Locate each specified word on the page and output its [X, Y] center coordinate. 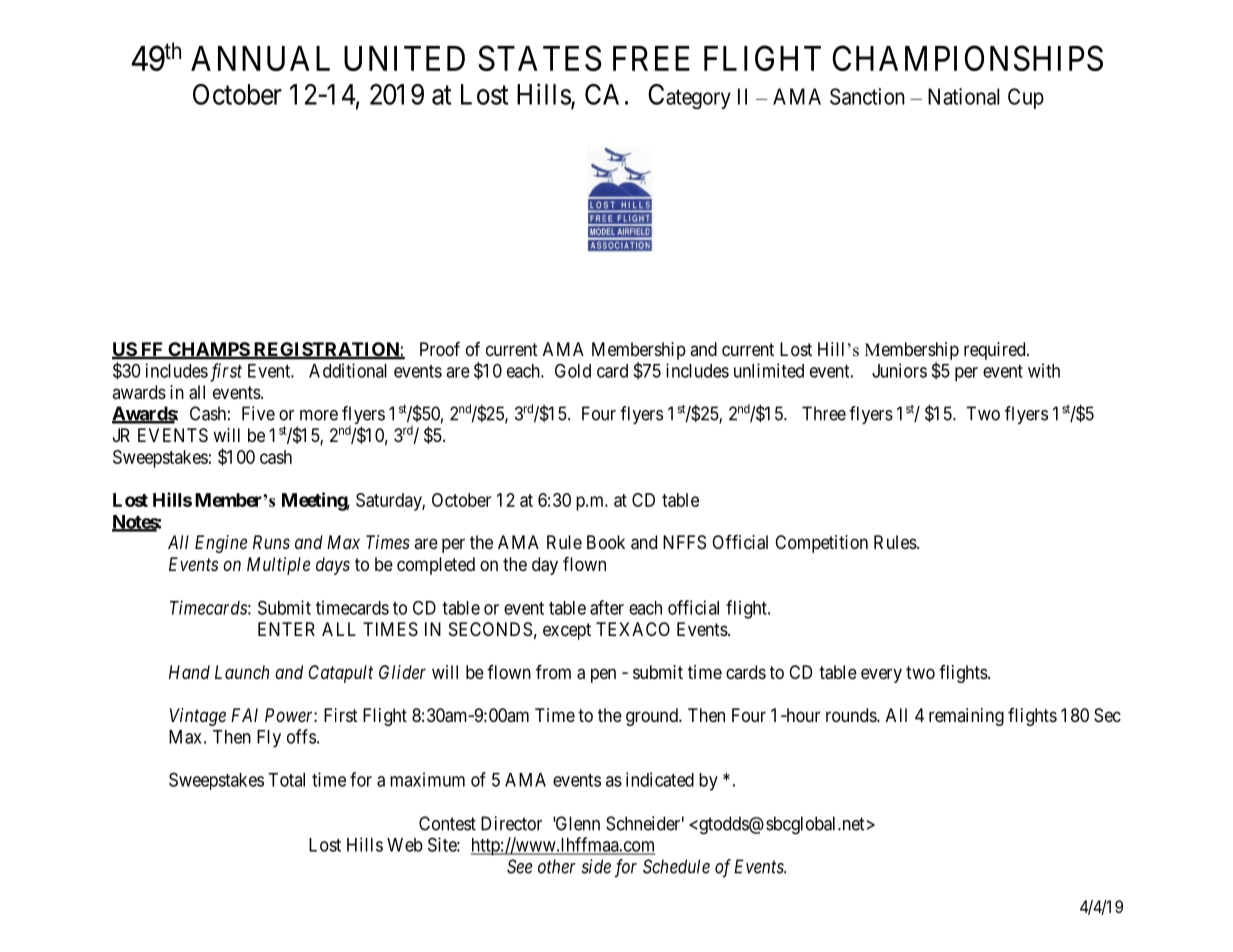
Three [824, 413]
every [881, 675]
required [996, 351]
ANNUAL [260, 58]
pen [603, 675]
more [319, 415]
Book [606, 542]
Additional [348, 370]
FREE [651, 58]
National [964, 96]
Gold [573, 370]
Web [405, 845]
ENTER [286, 629]
